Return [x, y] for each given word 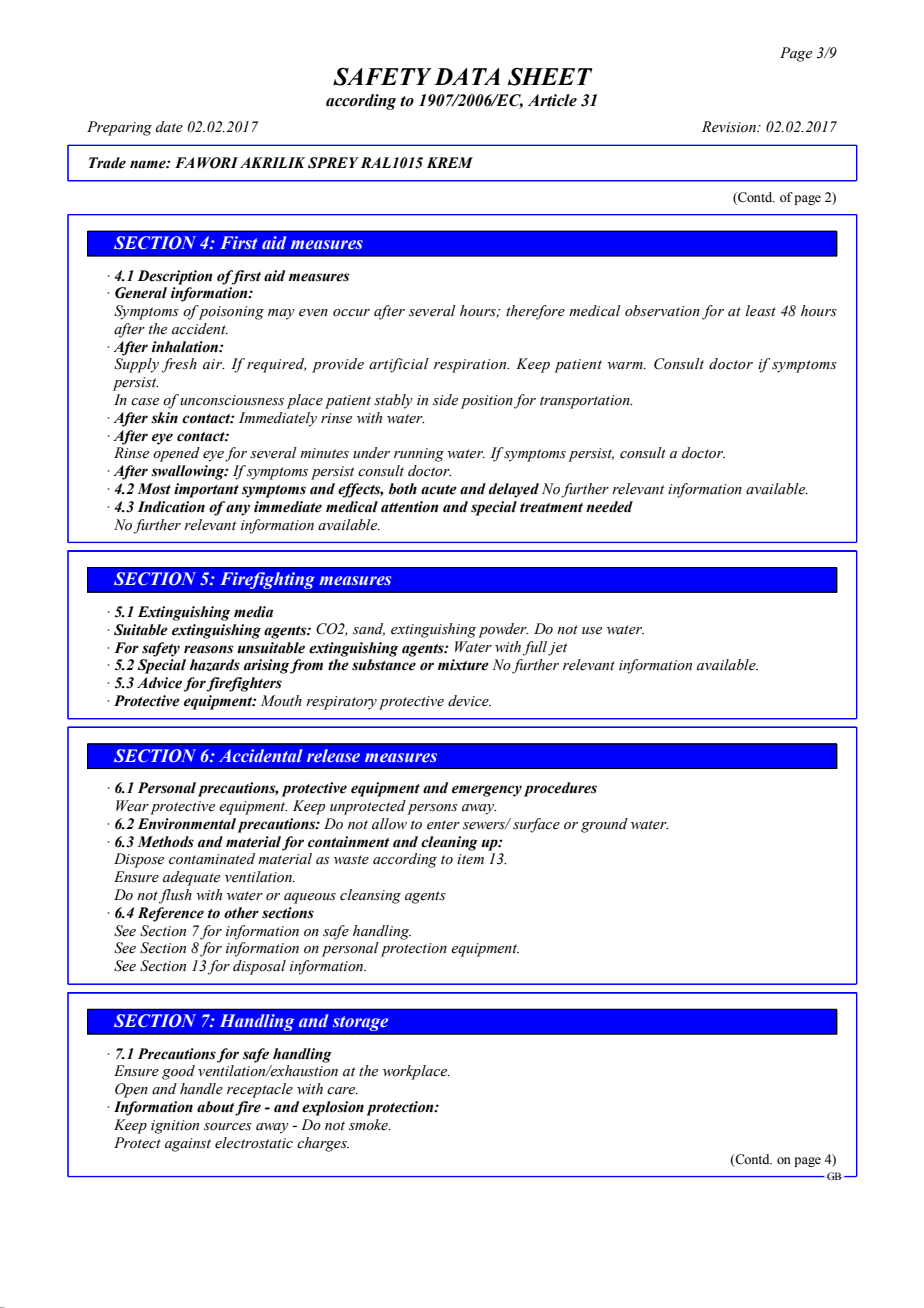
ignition [175, 1127]
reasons [208, 649]
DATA [467, 76]
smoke [369, 1125]
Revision [730, 127]
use [592, 631]
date [169, 127]
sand [369, 629]
